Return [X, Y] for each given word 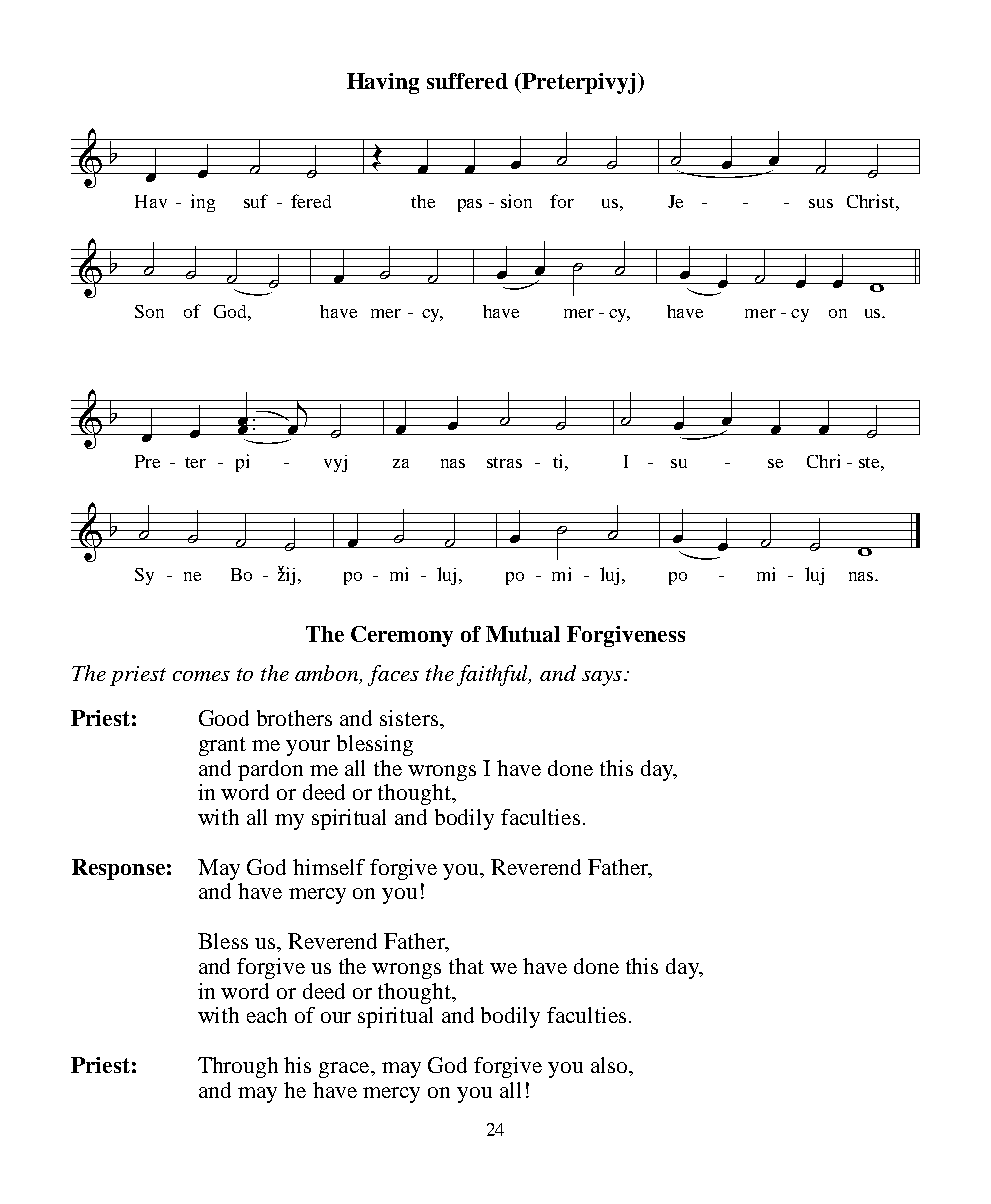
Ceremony [402, 636]
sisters [409, 718]
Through [238, 1067]
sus [821, 203]
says [603, 678]
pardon [270, 770]
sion [516, 201]
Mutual [523, 634]
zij [286, 575]
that [466, 966]
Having [383, 83]
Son [149, 311]
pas [470, 205]
